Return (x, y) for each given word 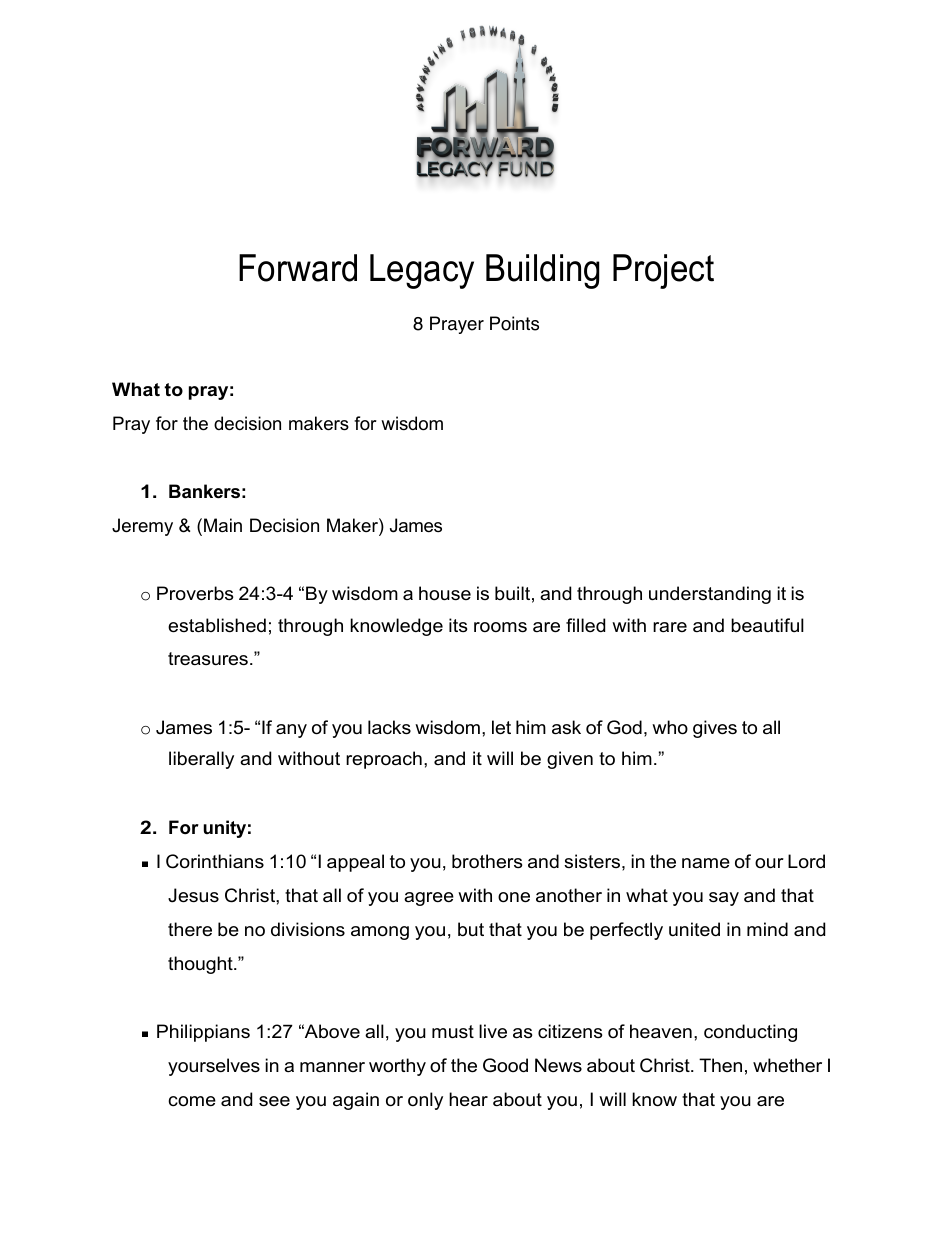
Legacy (422, 271)
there (190, 929)
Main (223, 525)
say (724, 899)
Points (514, 323)
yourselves (214, 1067)
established (217, 625)
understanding (710, 595)
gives (715, 729)
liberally (201, 760)
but (471, 929)
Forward (298, 268)
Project (663, 271)
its (458, 625)
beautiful (767, 625)
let (501, 727)
